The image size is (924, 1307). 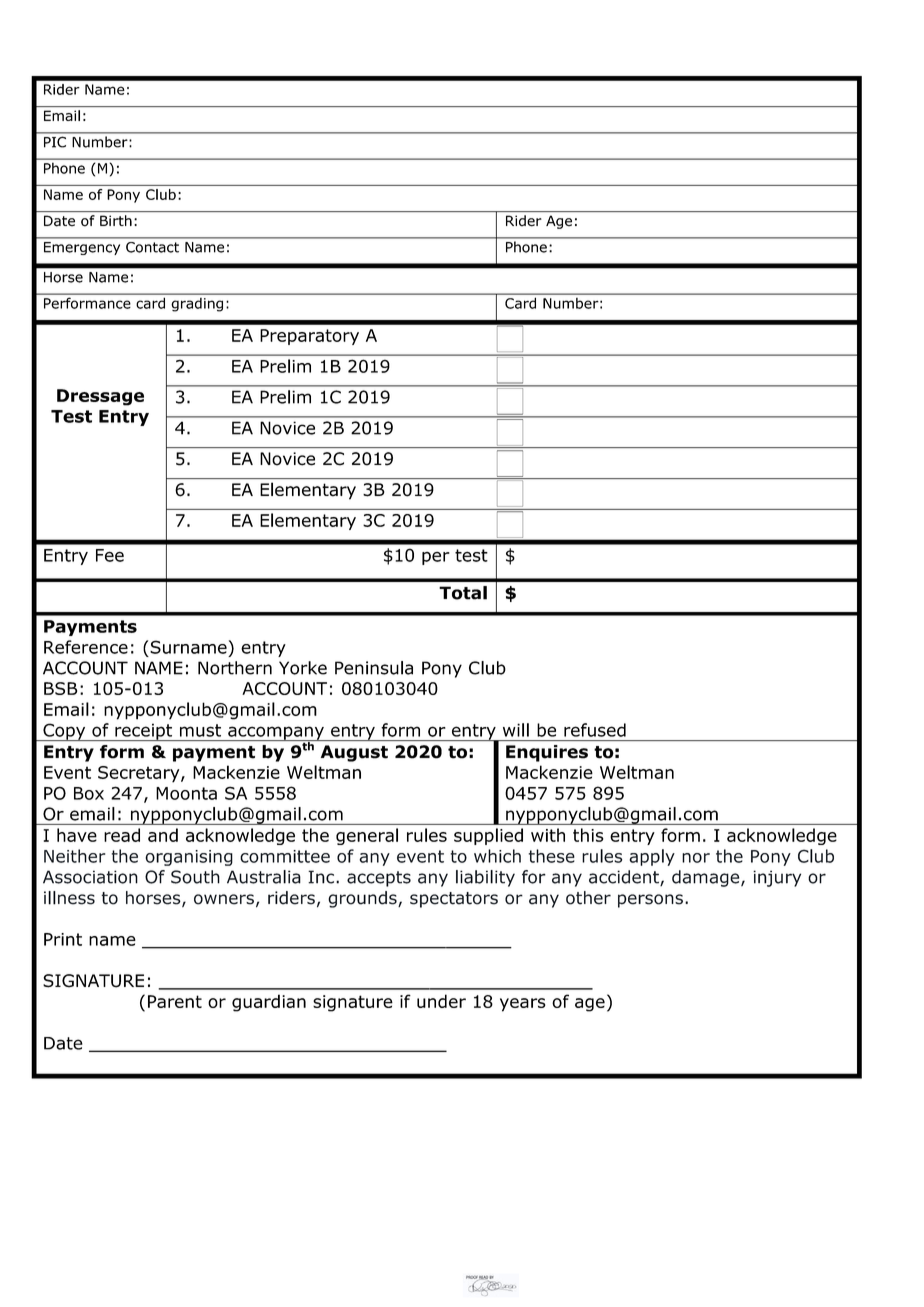 I want to click on Total, so click(x=463, y=593).
